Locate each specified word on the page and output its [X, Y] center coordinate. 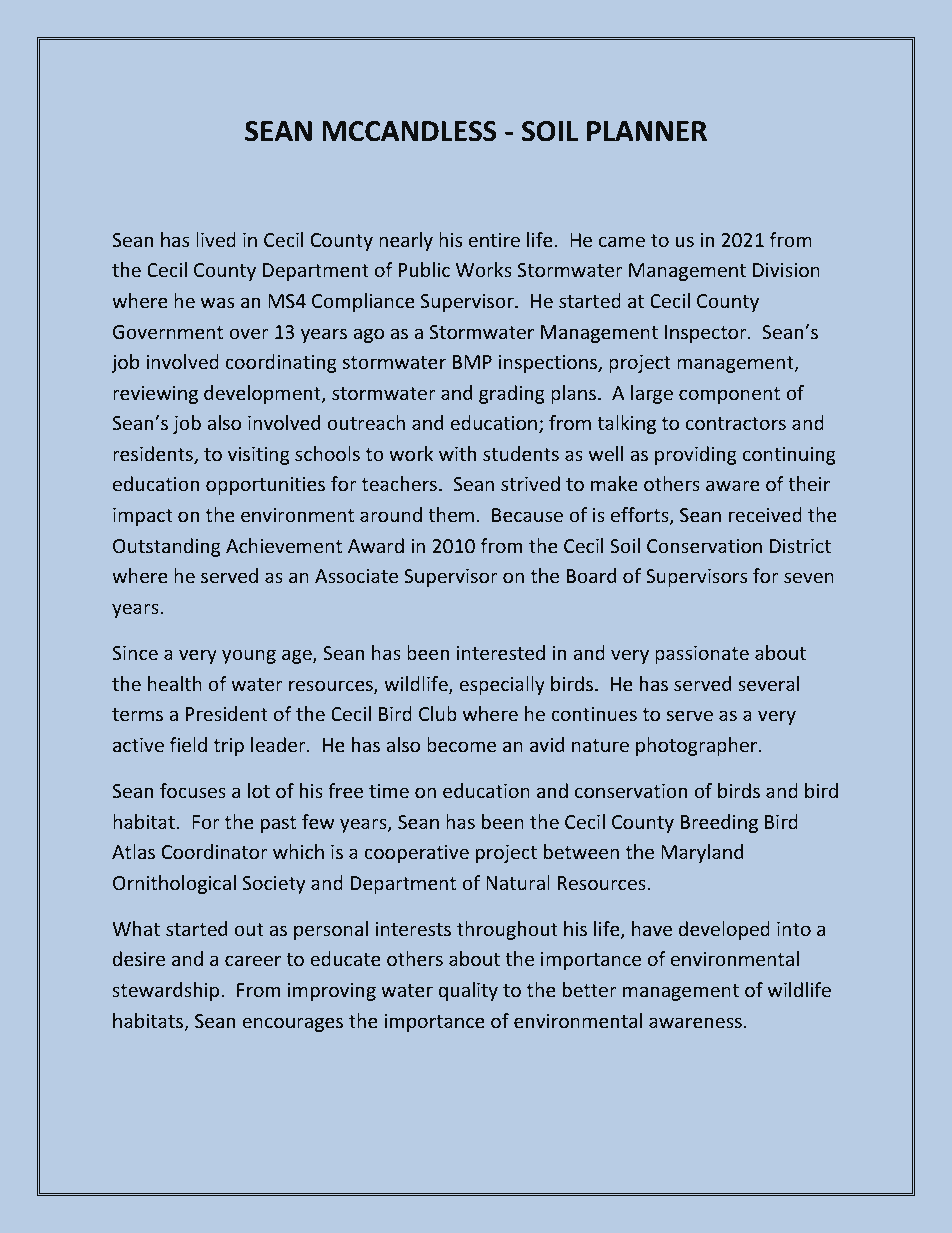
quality [468, 991]
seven [809, 577]
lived [216, 239]
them [451, 514]
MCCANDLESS [409, 131]
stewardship [165, 991]
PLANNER [647, 131]
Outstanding [167, 547]
